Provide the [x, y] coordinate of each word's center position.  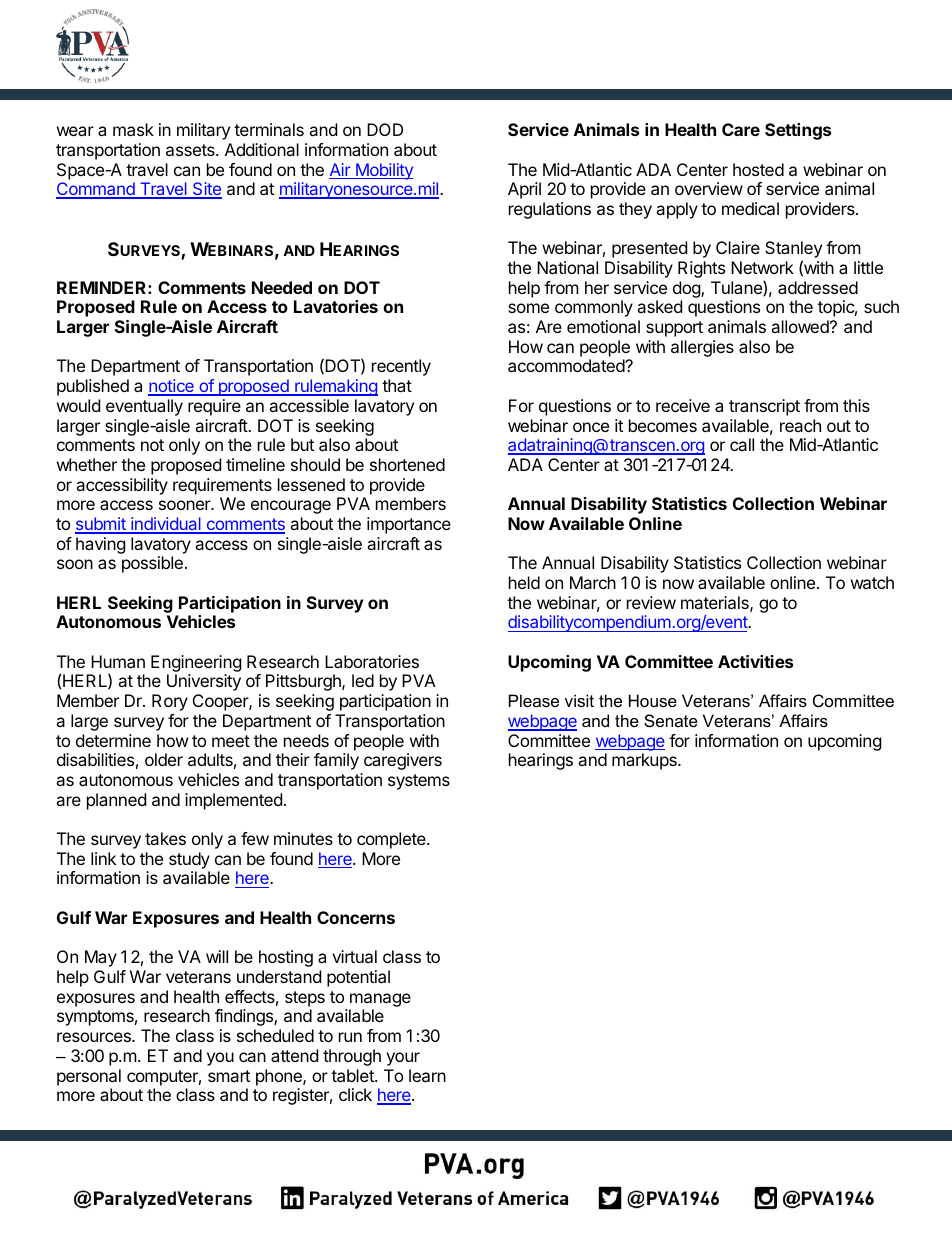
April [524, 190]
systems [419, 782]
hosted [758, 169]
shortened [407, 464]
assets [191, 150]
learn [427, 1075]
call [742, 444]
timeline [255, 464]
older [164, 759]
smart [229, 1076]
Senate [671, 720]
